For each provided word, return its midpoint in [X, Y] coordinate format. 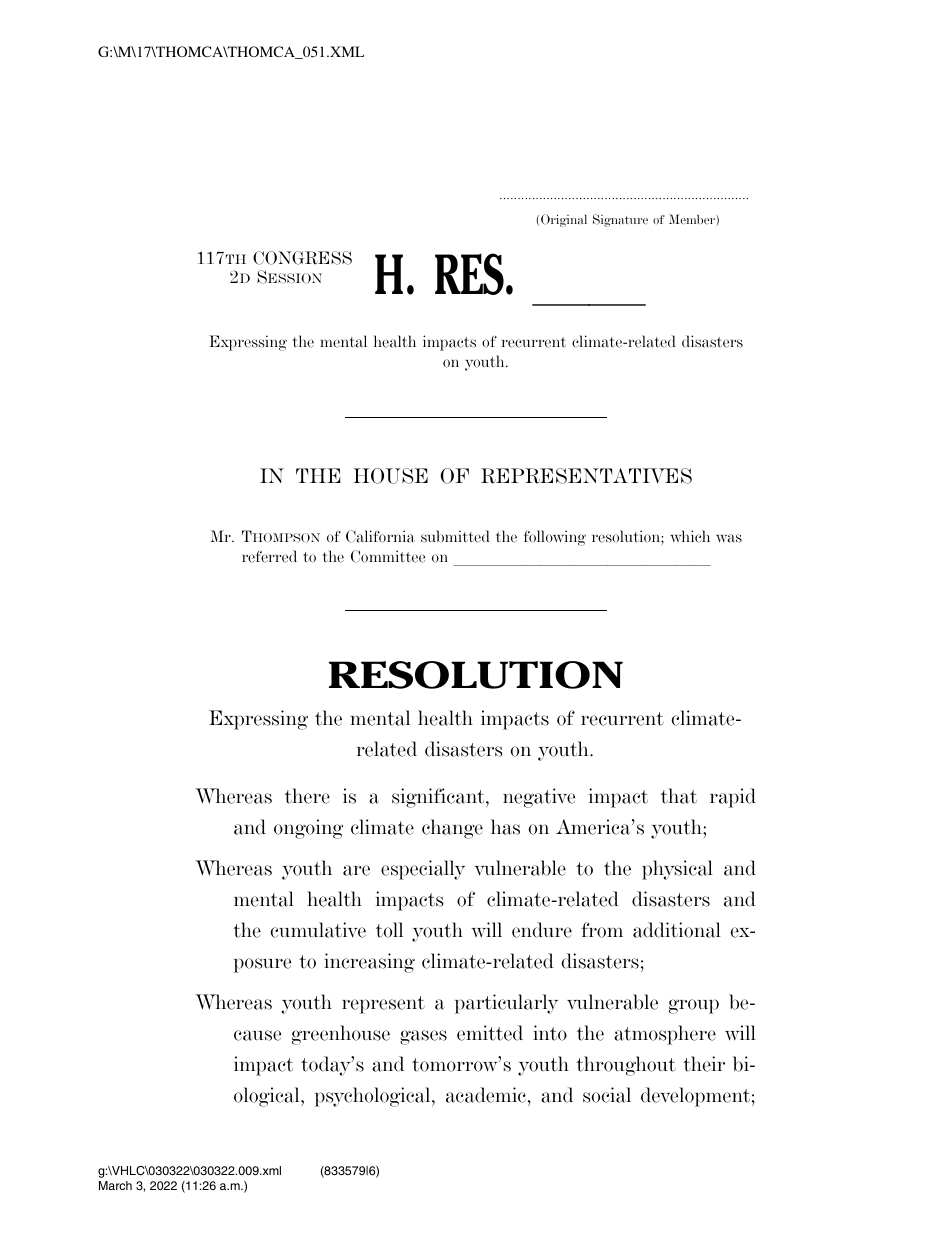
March [115, 1185]
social [607, 1095]
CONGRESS [302, 258]
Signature [620, 220]
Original [564, 220]
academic [486, 1095]
